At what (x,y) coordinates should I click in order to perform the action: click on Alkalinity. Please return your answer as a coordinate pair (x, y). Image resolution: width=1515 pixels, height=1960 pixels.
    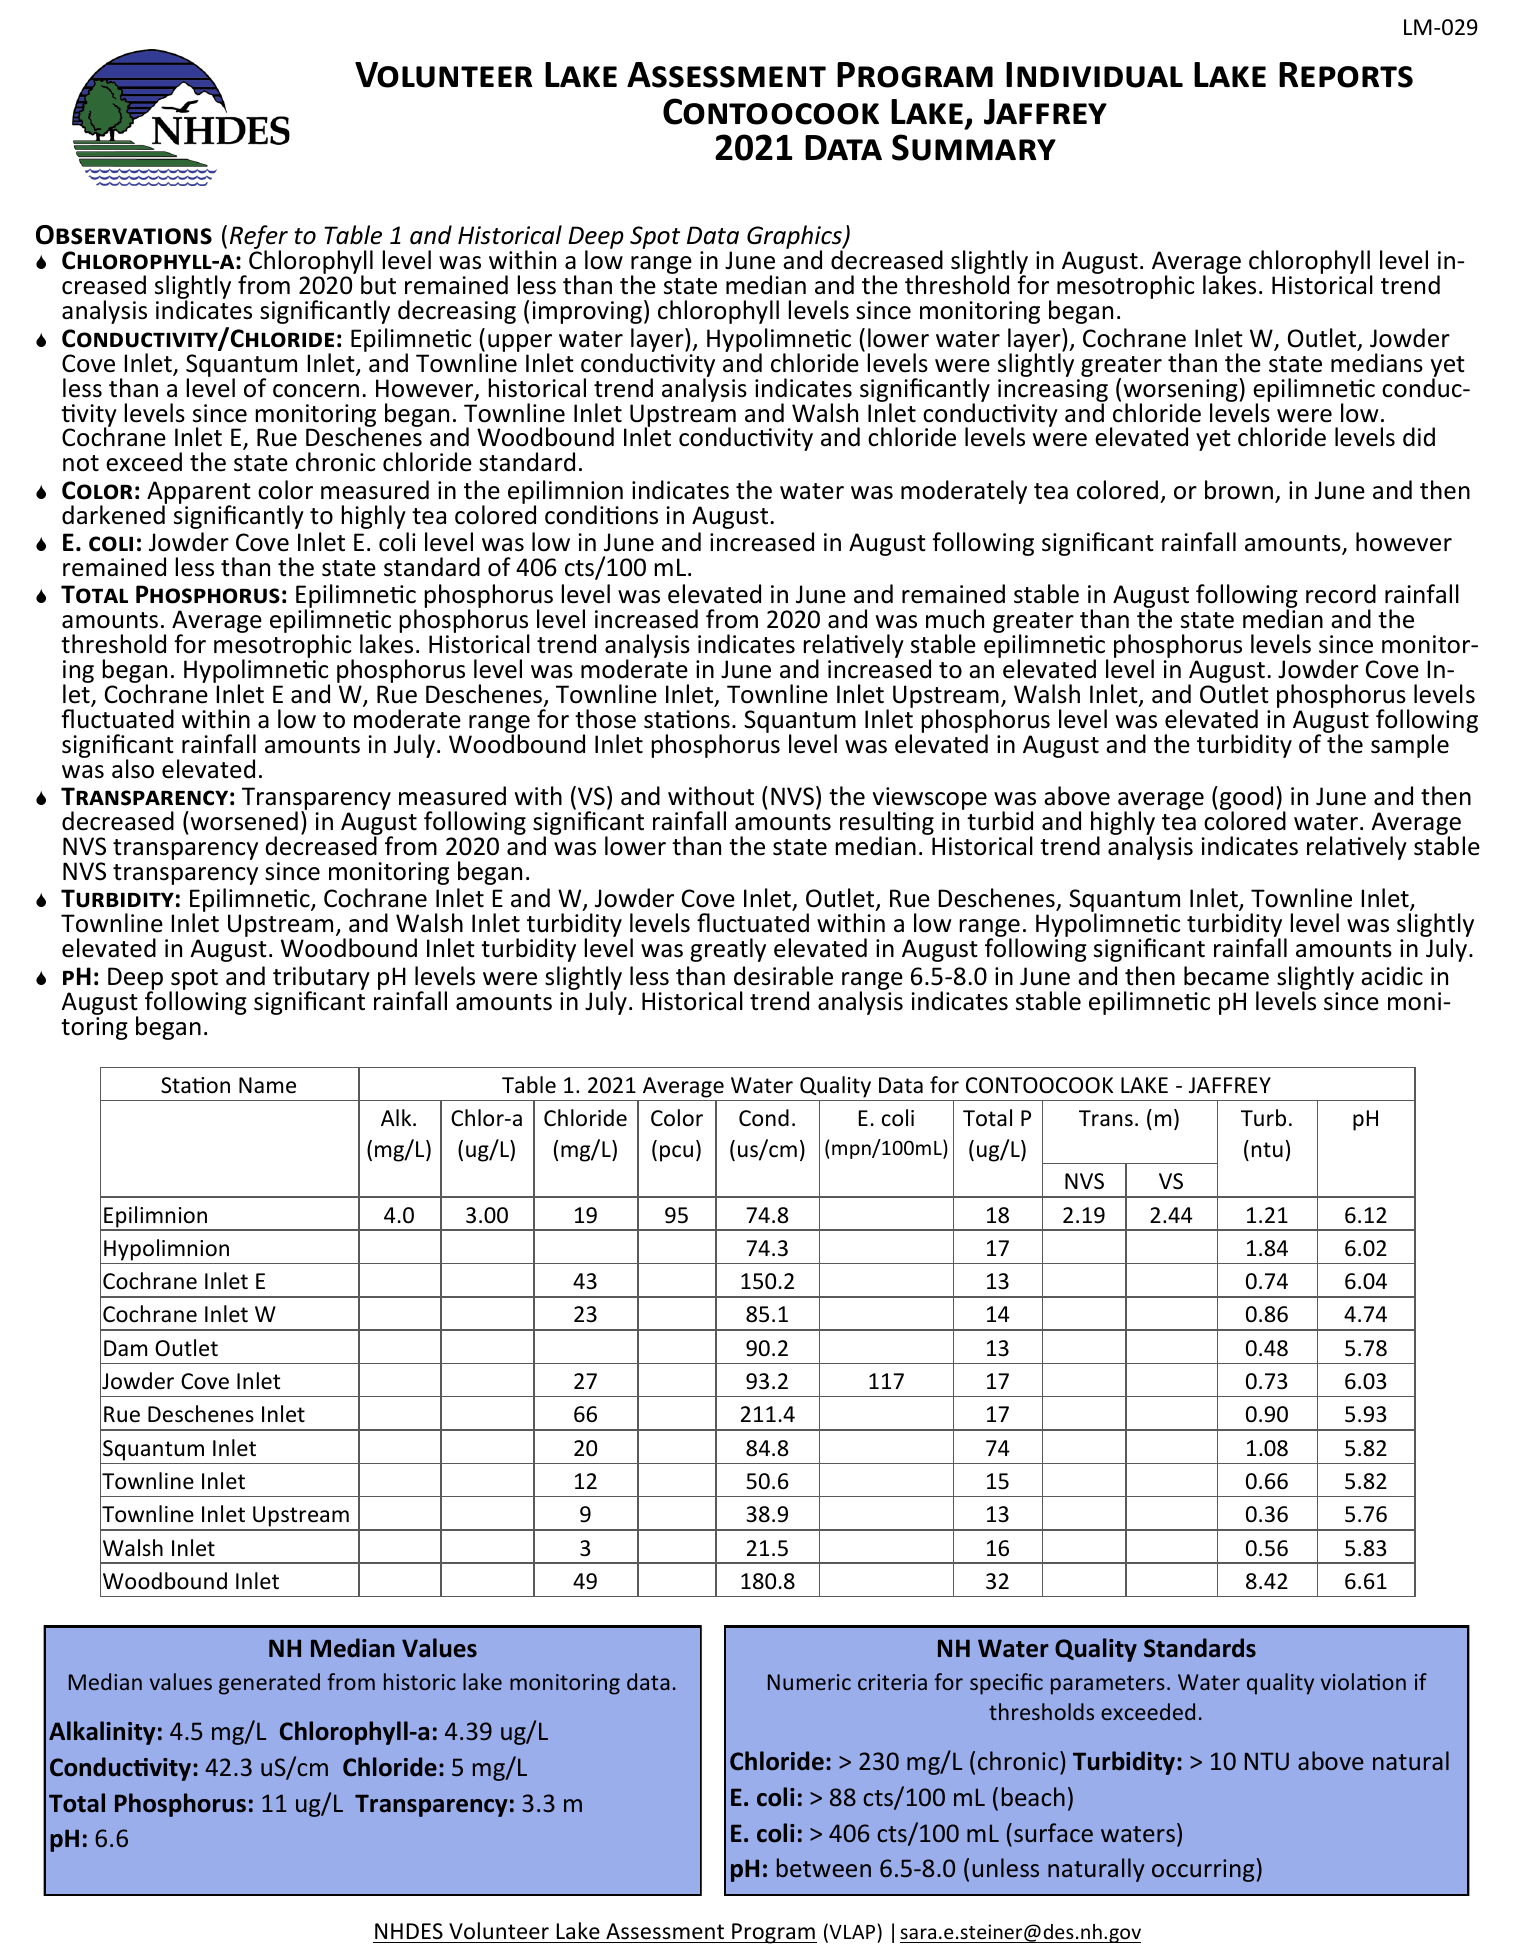
    Looking at the image, I should click on (102, 1733).
